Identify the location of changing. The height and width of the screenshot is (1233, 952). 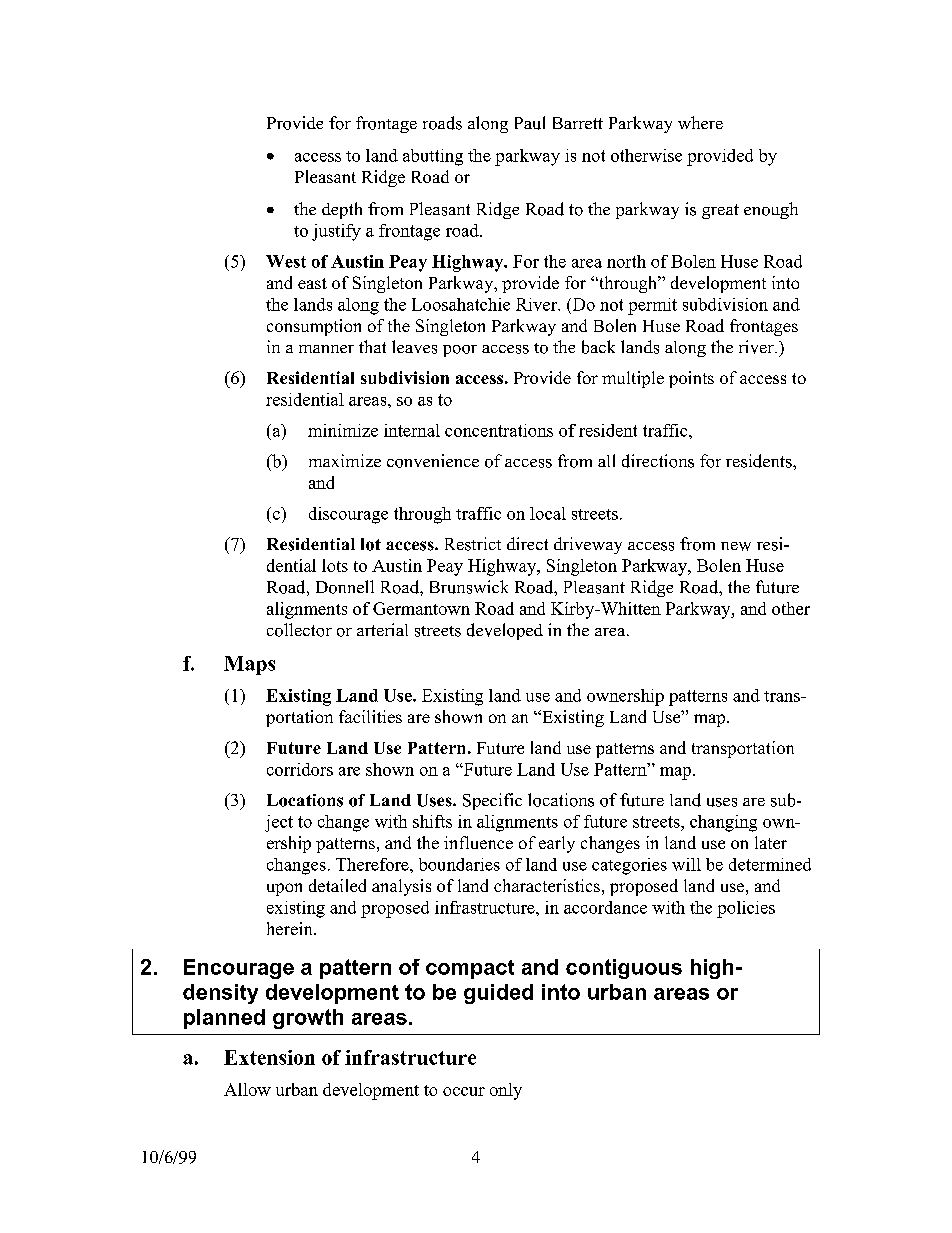
(723, 823).
